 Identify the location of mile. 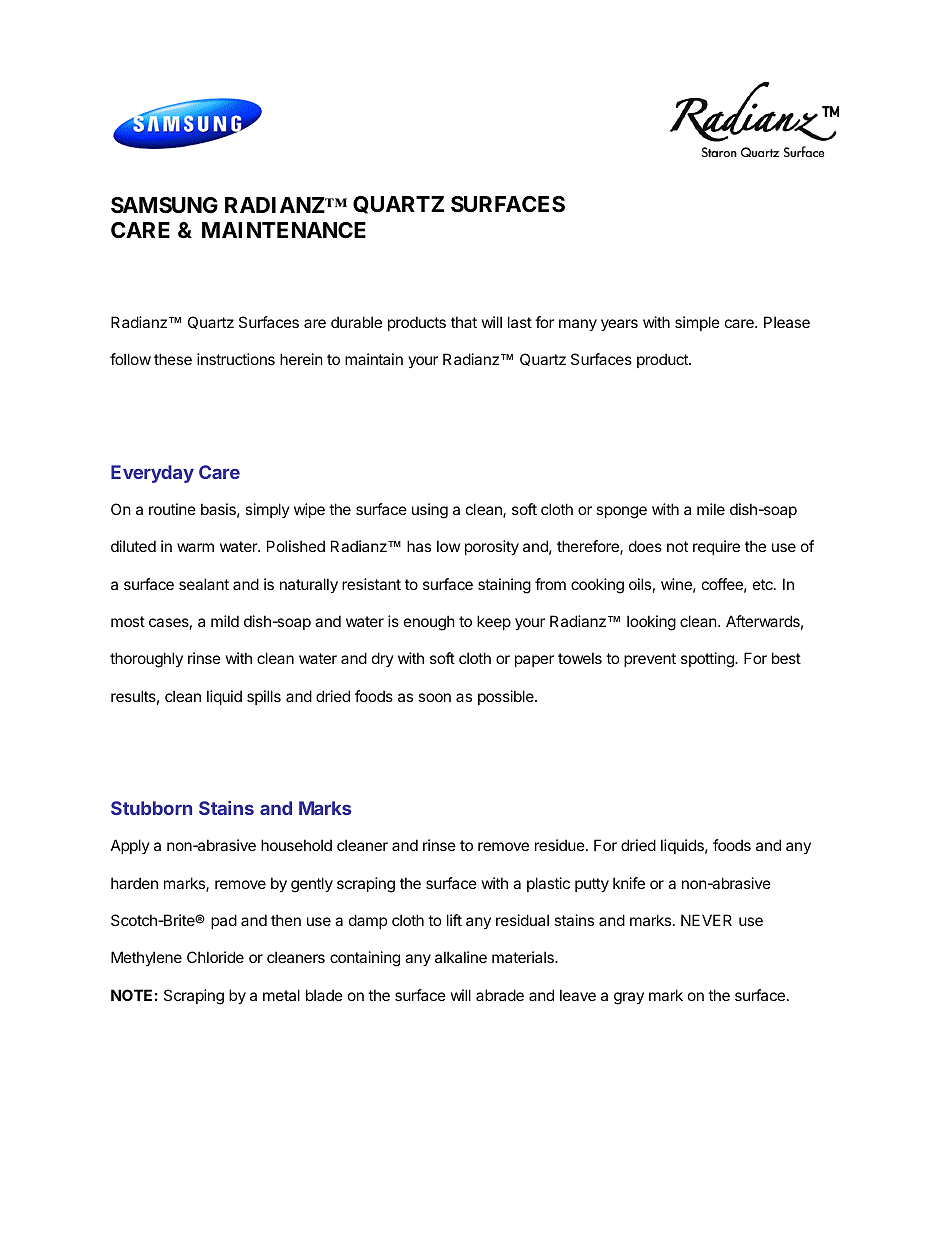
(711, 509).
